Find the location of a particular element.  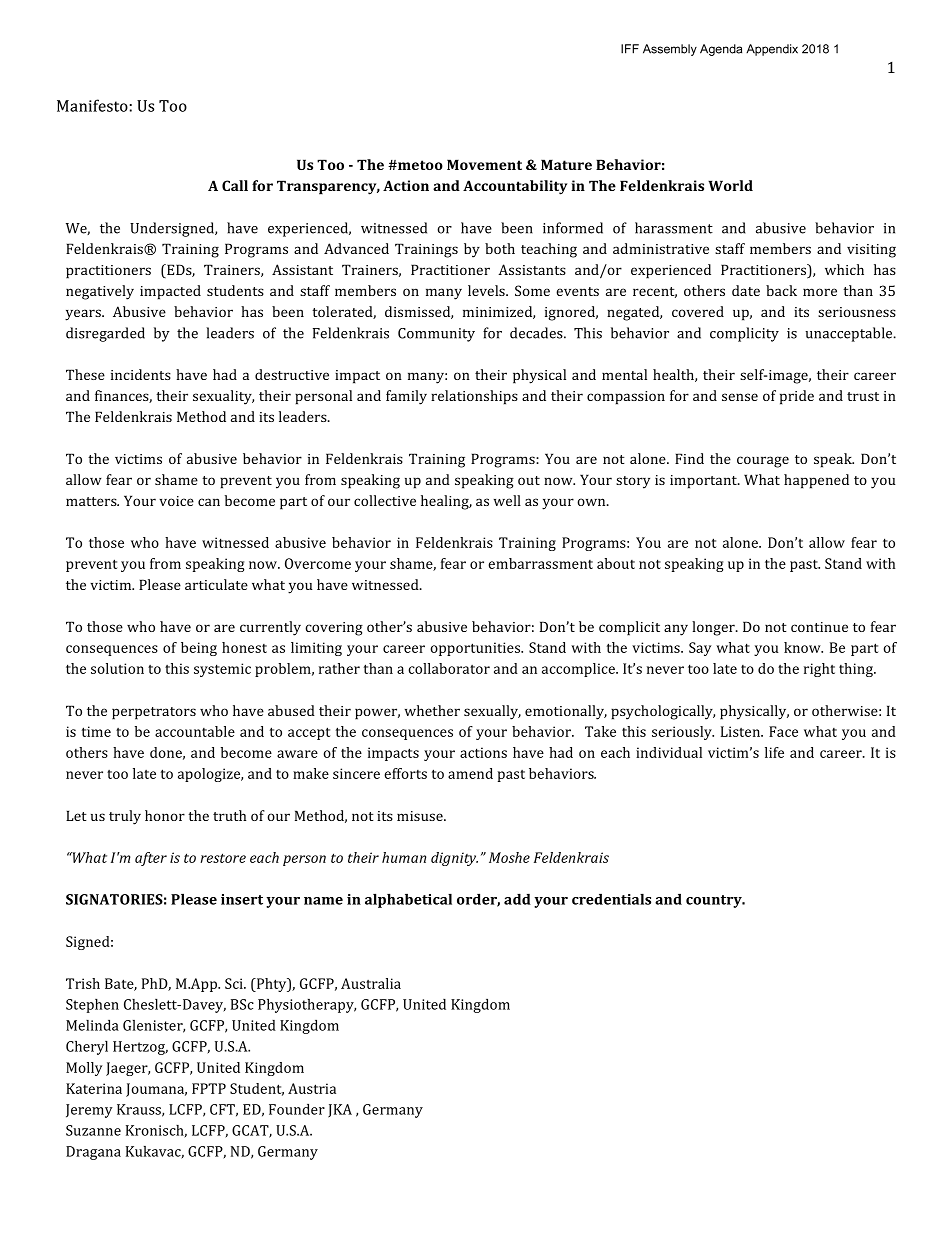

Movement is located at coordinates (484, 164).
